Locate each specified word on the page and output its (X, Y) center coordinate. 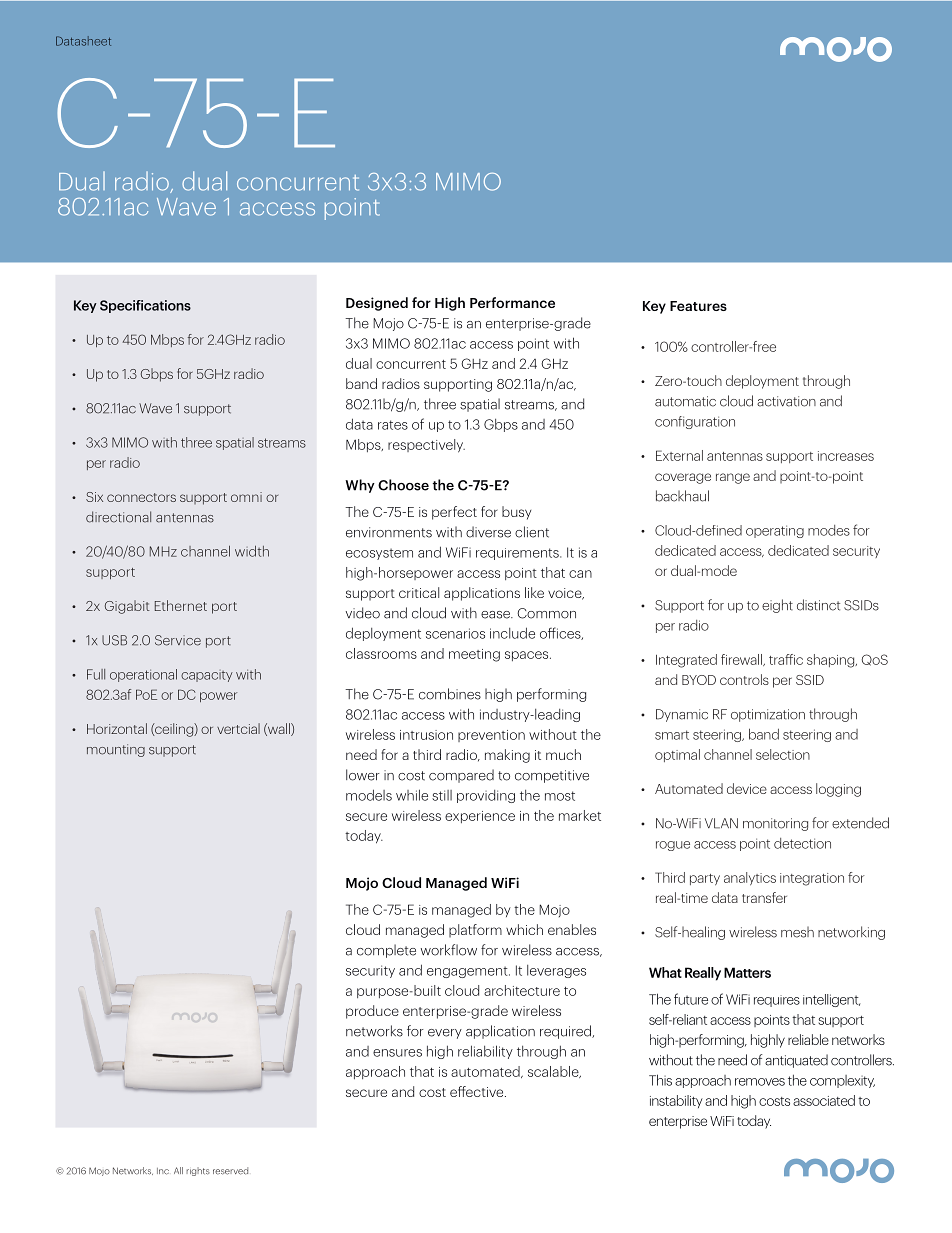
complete (386, 951)
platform (475, 931)
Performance (512, 302)
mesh (797, 932)
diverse (488, 532)
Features (698, 306)
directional (118, 517)
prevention (491, 736)
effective (478, 1091)
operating (775, 531)
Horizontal (117, 728)
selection (783, 754)
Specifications (145, 306)
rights (198, 1171)
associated (824, 1100)
